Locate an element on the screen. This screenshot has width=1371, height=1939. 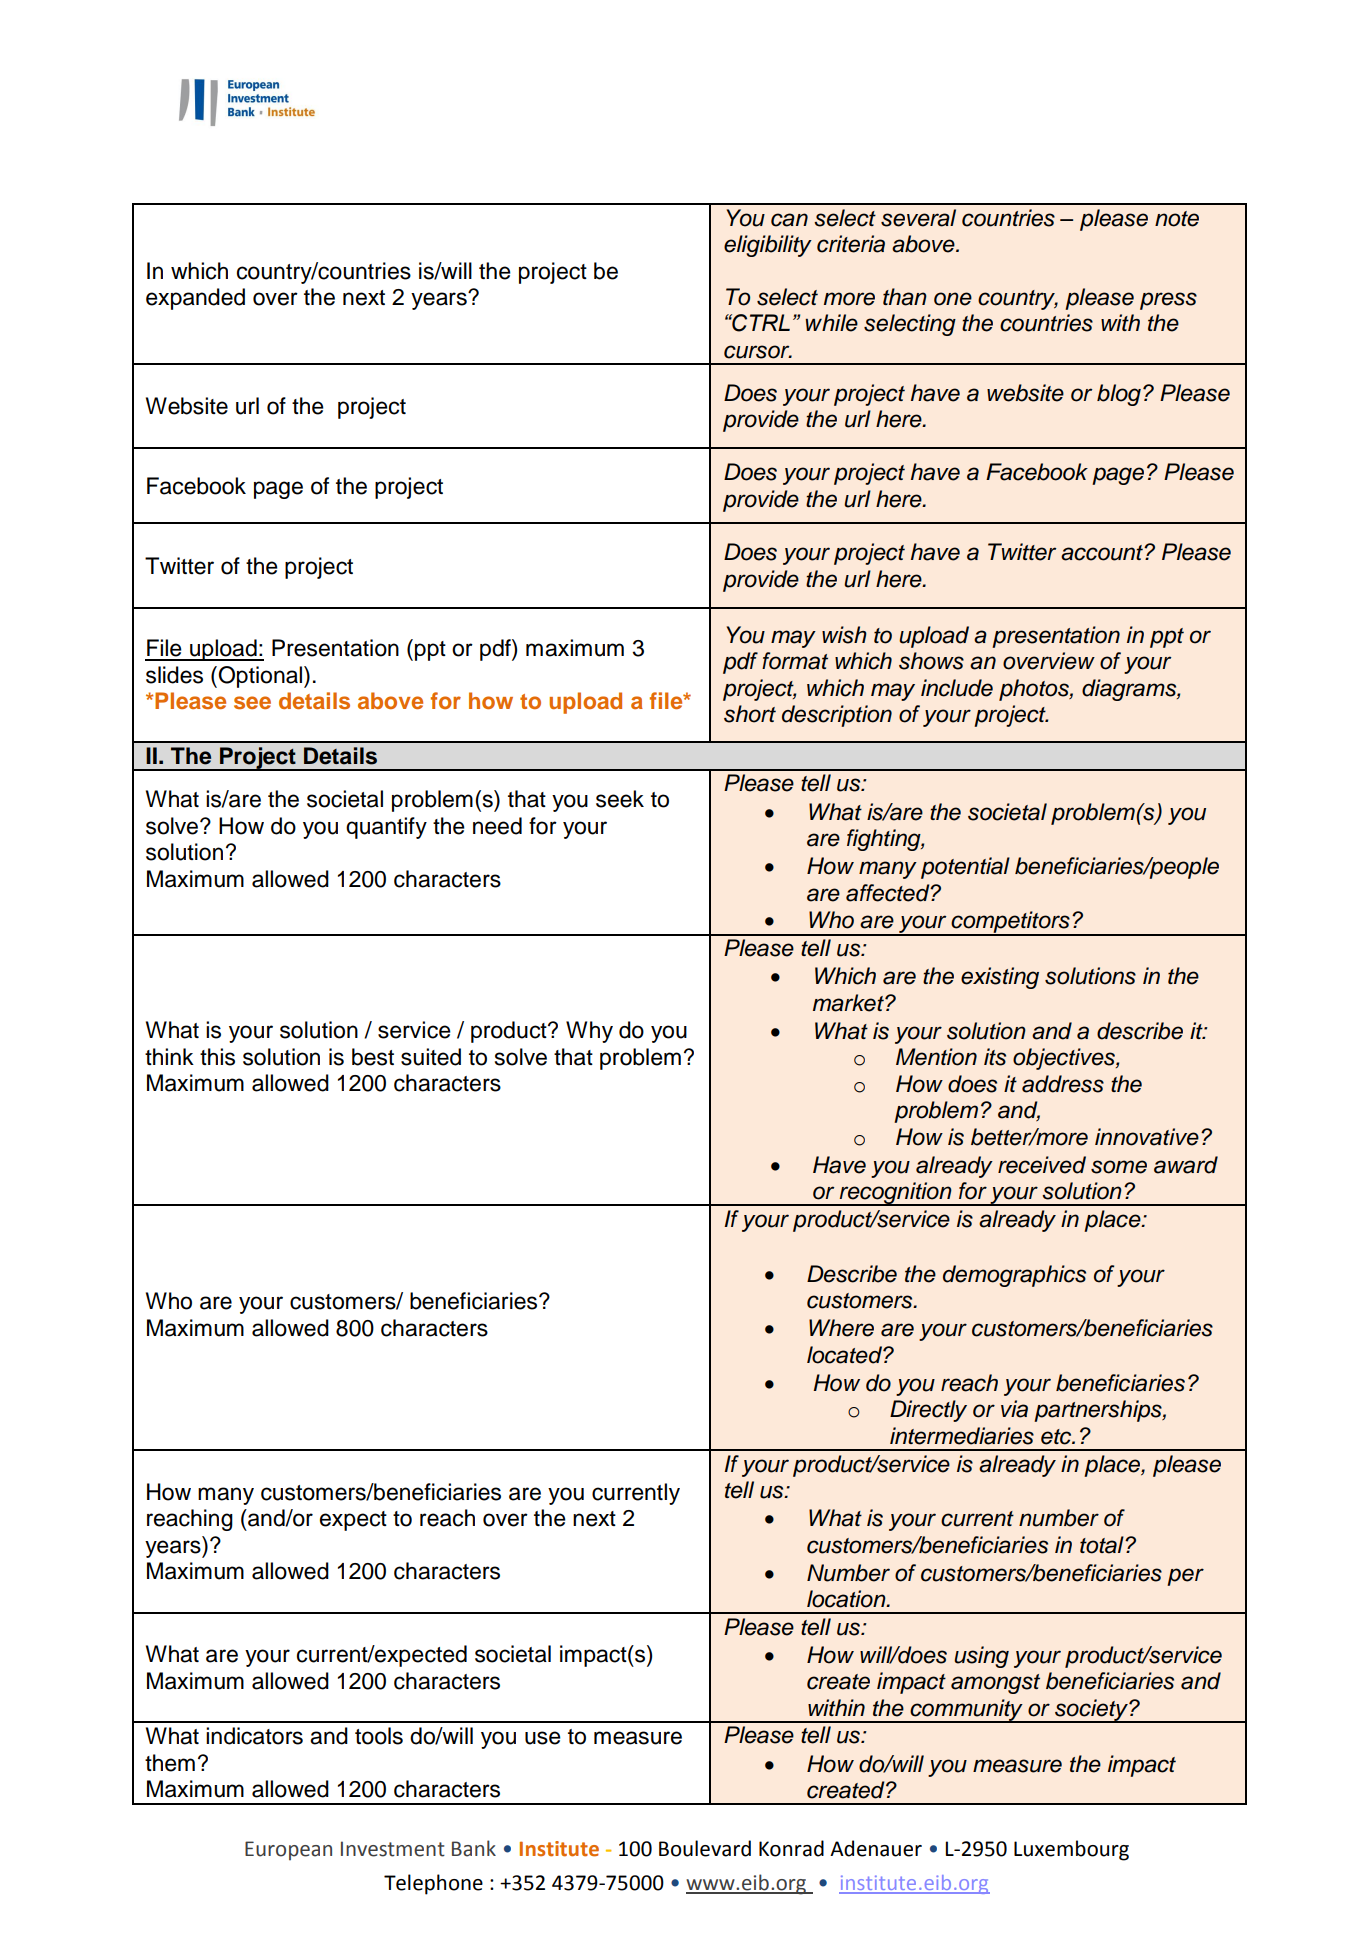
this is located at coordinates (217, 1057).
